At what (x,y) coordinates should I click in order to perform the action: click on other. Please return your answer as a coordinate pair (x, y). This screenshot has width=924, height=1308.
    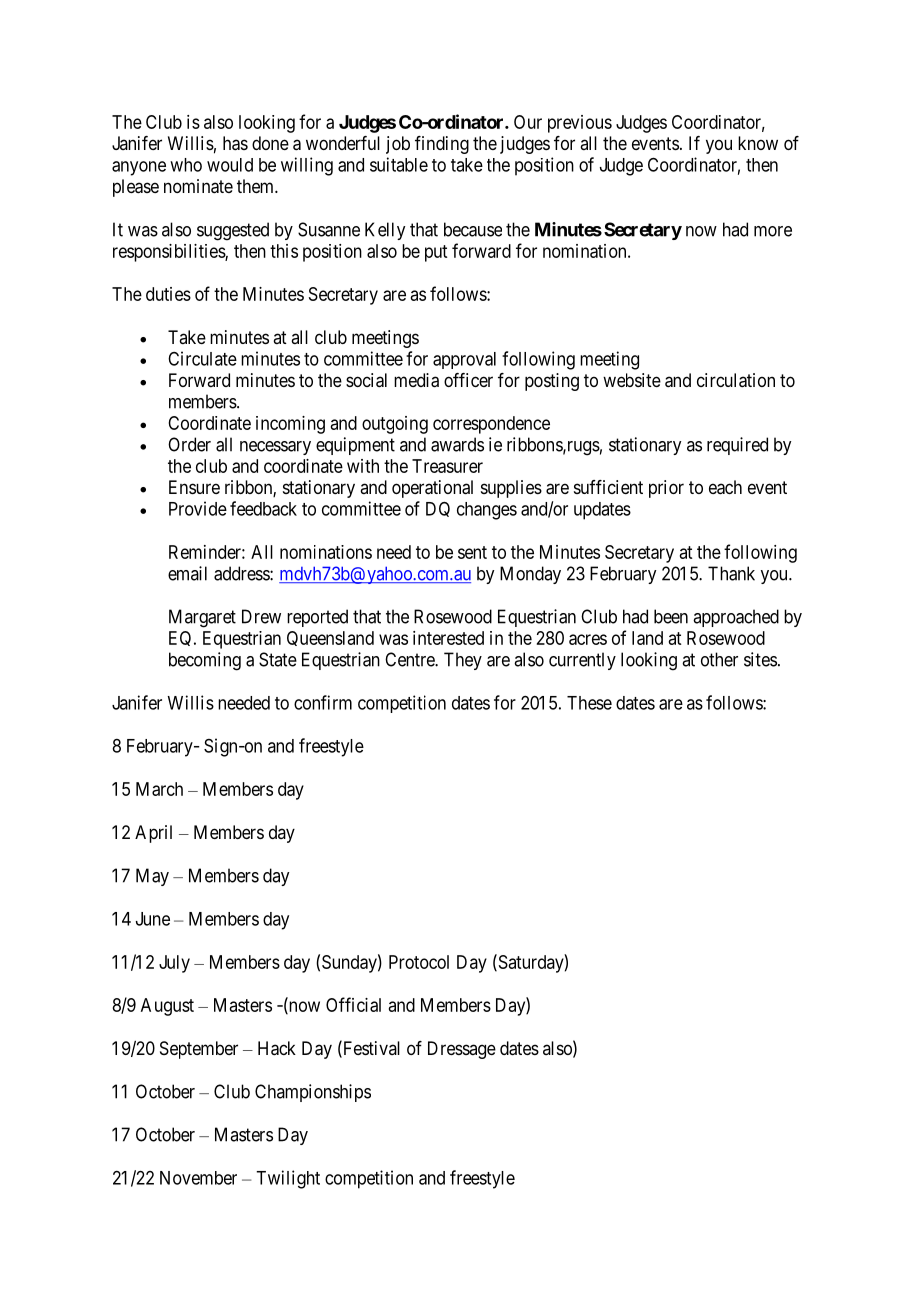
    Looking at the image, I should click on (719, 659).
